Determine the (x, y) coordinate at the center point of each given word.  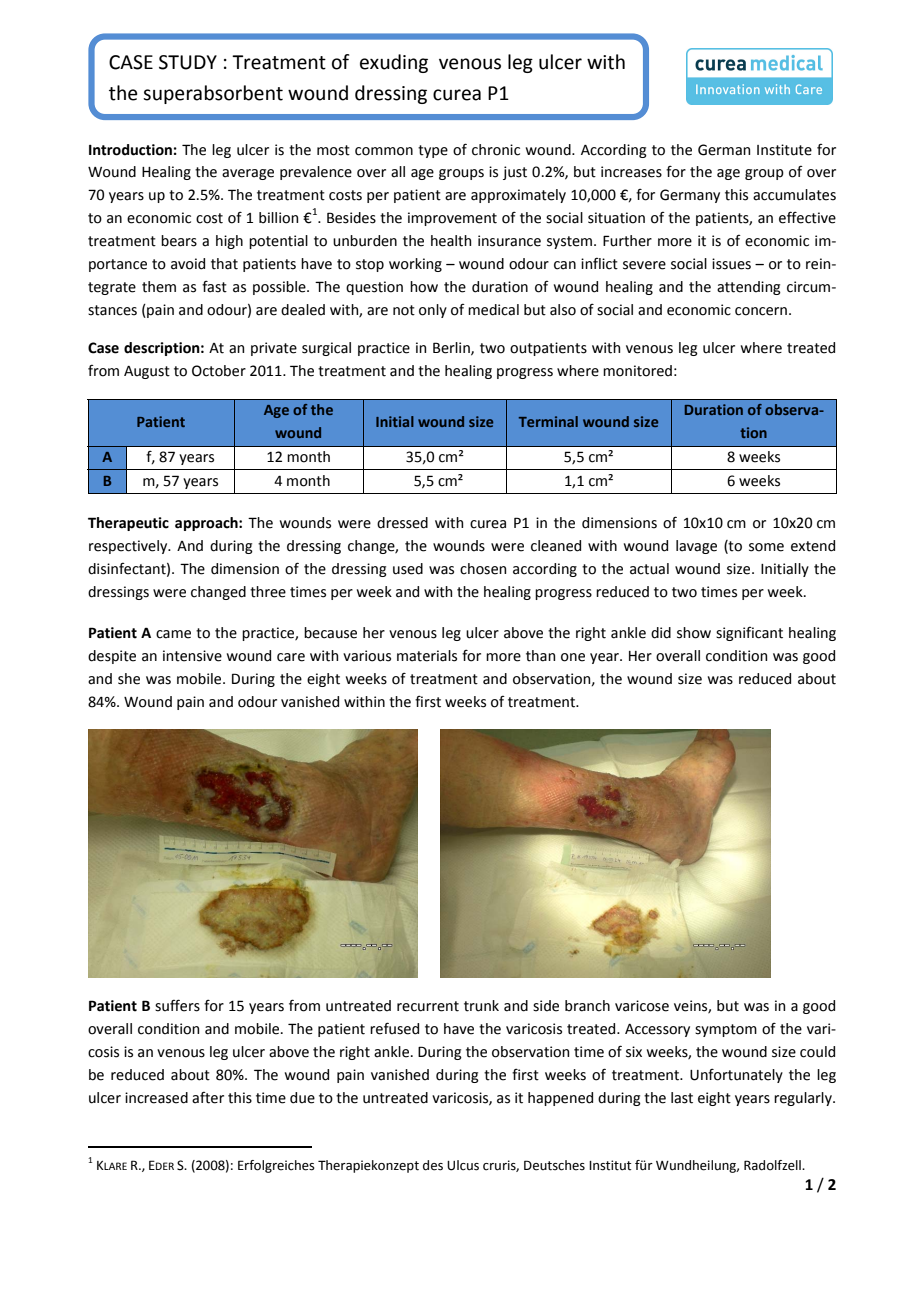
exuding (394, 63)
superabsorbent (213, 94)
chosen (483, 569)
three (268, 592)
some (766, 547)
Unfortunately (736, 1075)
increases (631, 172)
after (208, 1098)
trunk (481, 1006)
